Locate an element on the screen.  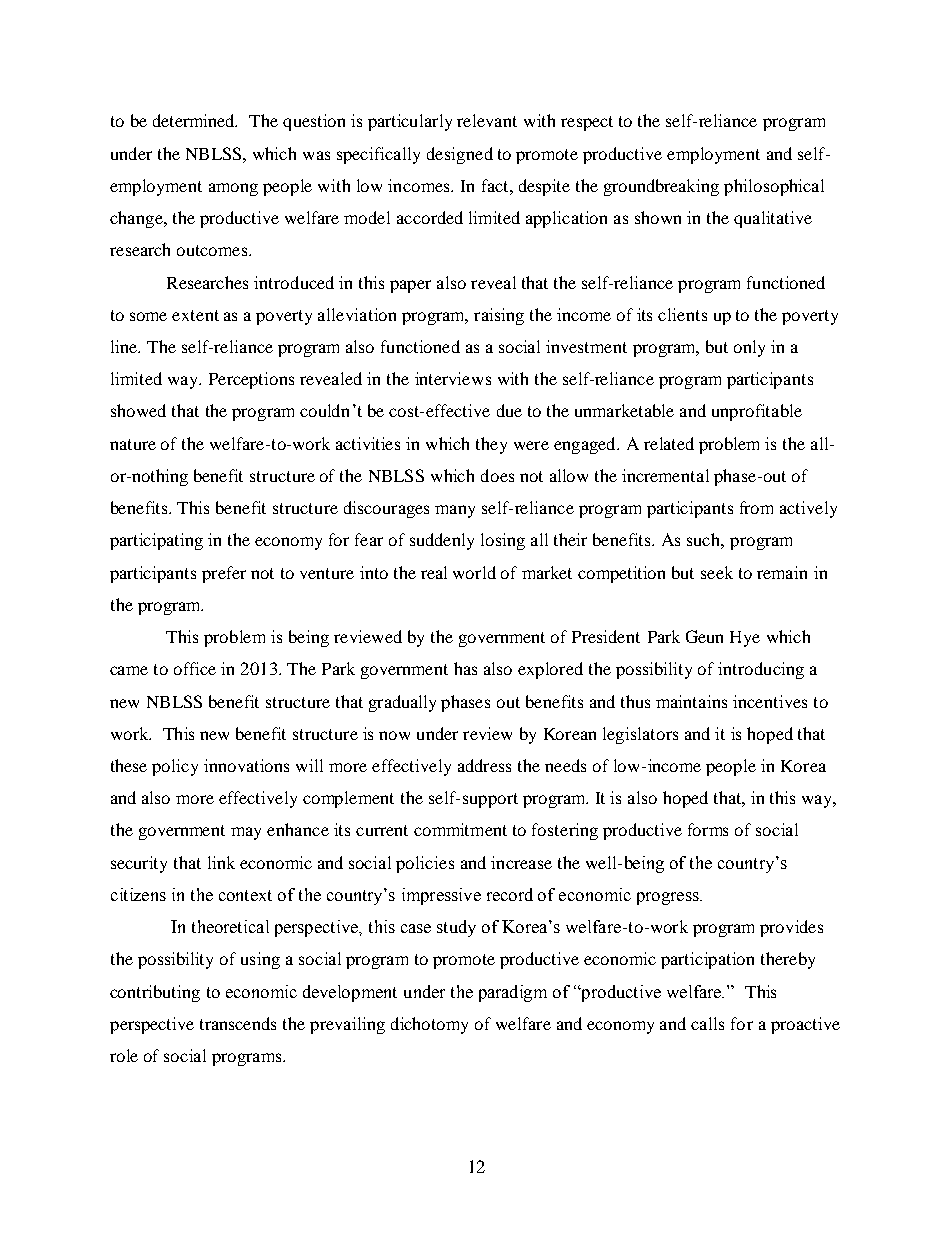
designed is located at coordinates (460, 155).
